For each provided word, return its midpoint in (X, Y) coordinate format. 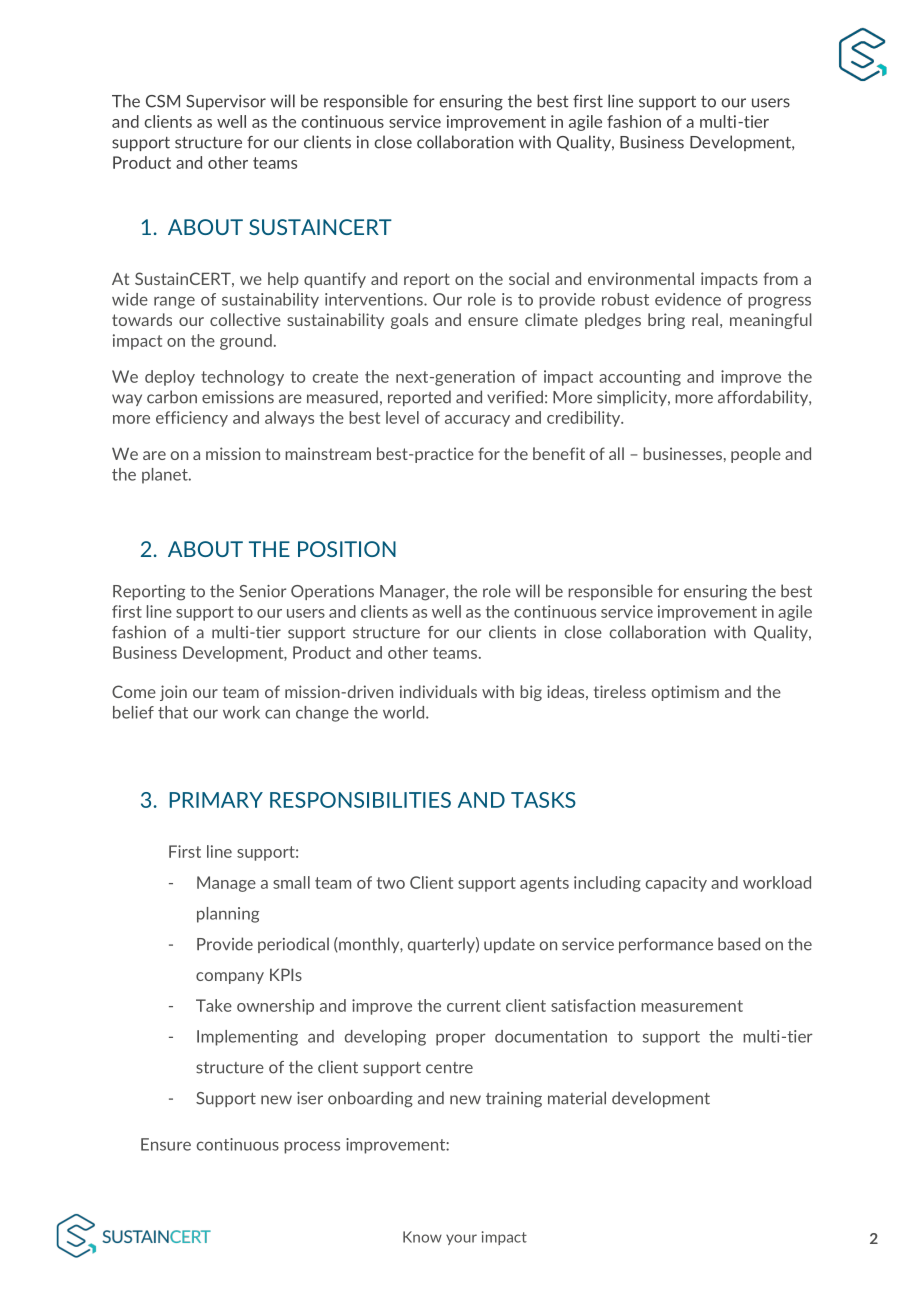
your (461, 1239)
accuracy (477, 421)
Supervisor (226, 102)
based (739, 944)
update (509, 945)
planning (228, 915)
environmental (641, 278)
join (173, 693)
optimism (685, 693)
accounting (640, 378)
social (529, 278)
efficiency (192, 419)
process (312, 1147)
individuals (438, 691)
